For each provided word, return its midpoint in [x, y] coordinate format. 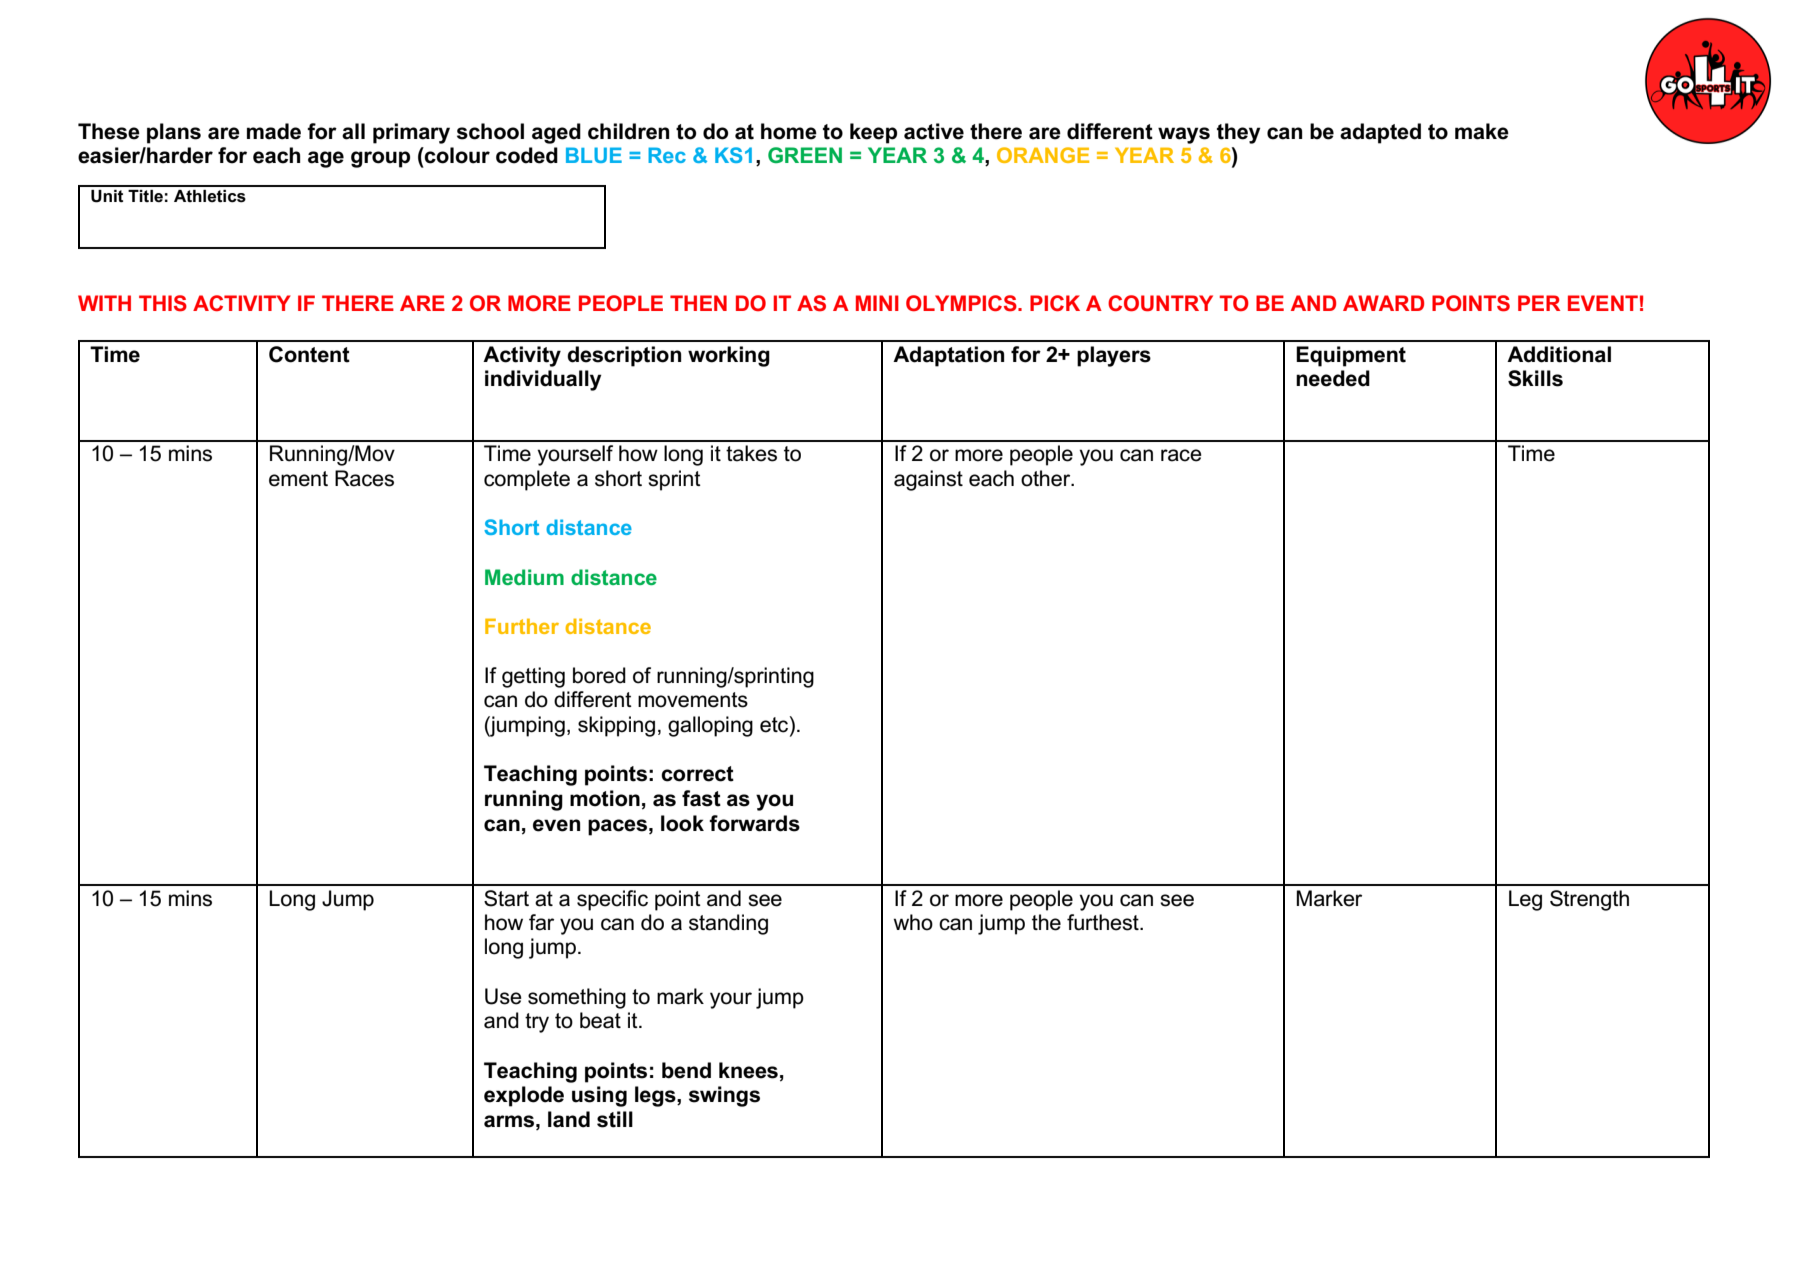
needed [1333, 378]
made [274, 131]
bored [599, 675]
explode [524, 1096]
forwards [754, 823]
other [1047, 478]
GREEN [805, 155]
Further [522, 626]
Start [506, 898]
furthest [1104, 922]
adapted [1380, 133]
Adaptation [948, 356]
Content [309, 354]
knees [748, 1070]
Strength [1589, 900]
